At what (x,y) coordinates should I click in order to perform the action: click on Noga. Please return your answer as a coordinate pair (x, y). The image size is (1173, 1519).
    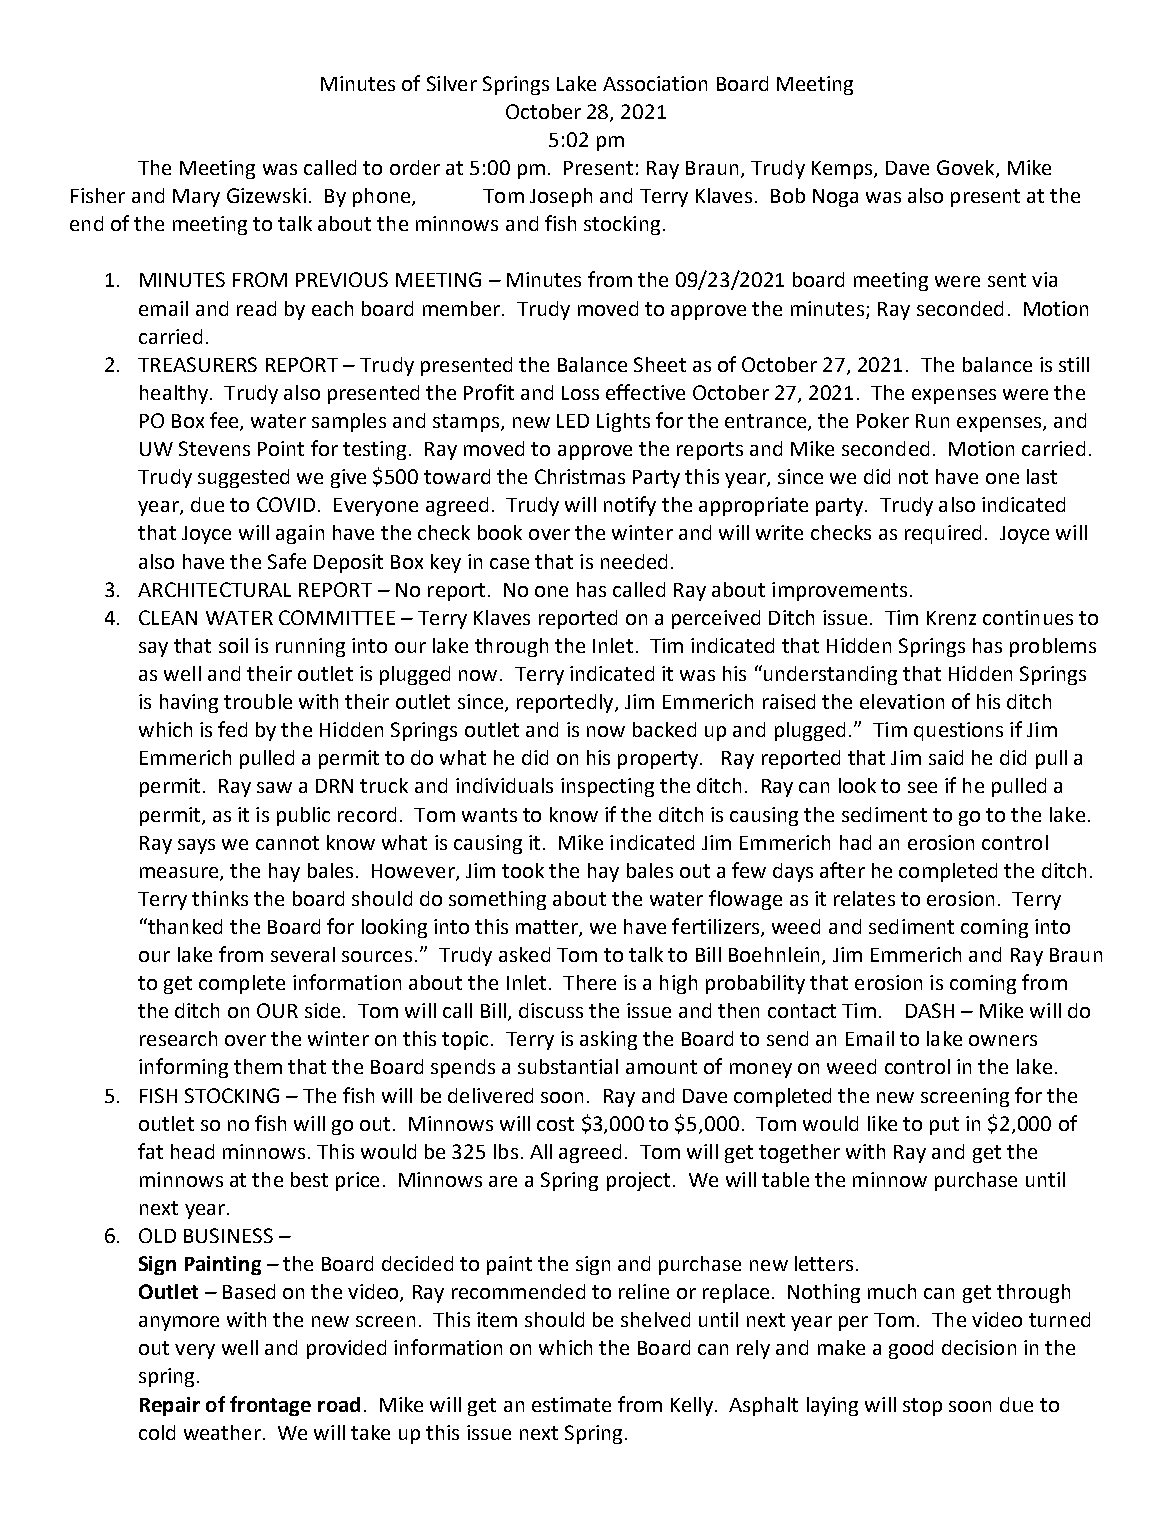
    Looking at the image, I should click on (835, 198).
